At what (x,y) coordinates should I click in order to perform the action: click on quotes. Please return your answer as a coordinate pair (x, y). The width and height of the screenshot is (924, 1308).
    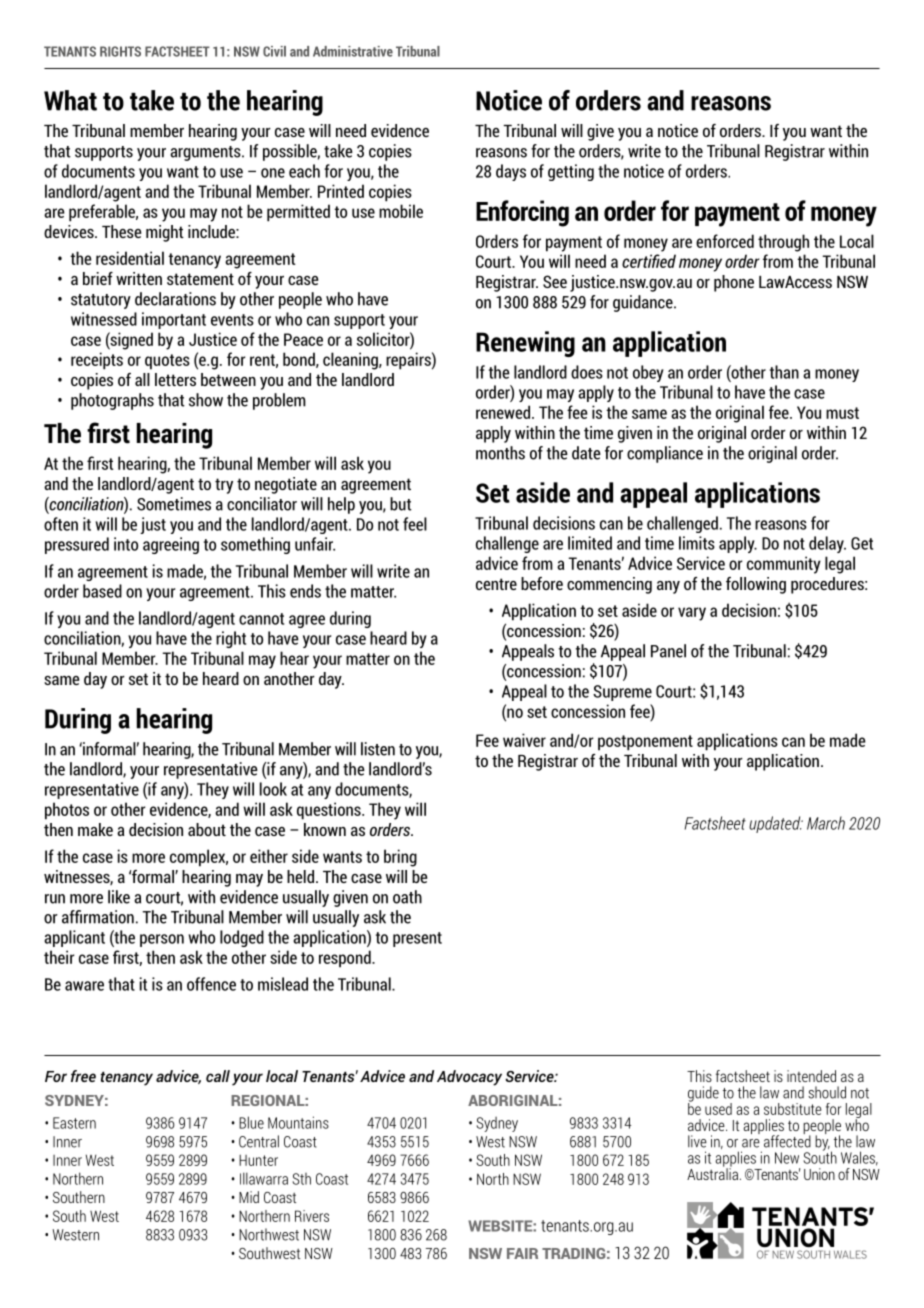
    Looking at the image, I should click on (167, 362).
